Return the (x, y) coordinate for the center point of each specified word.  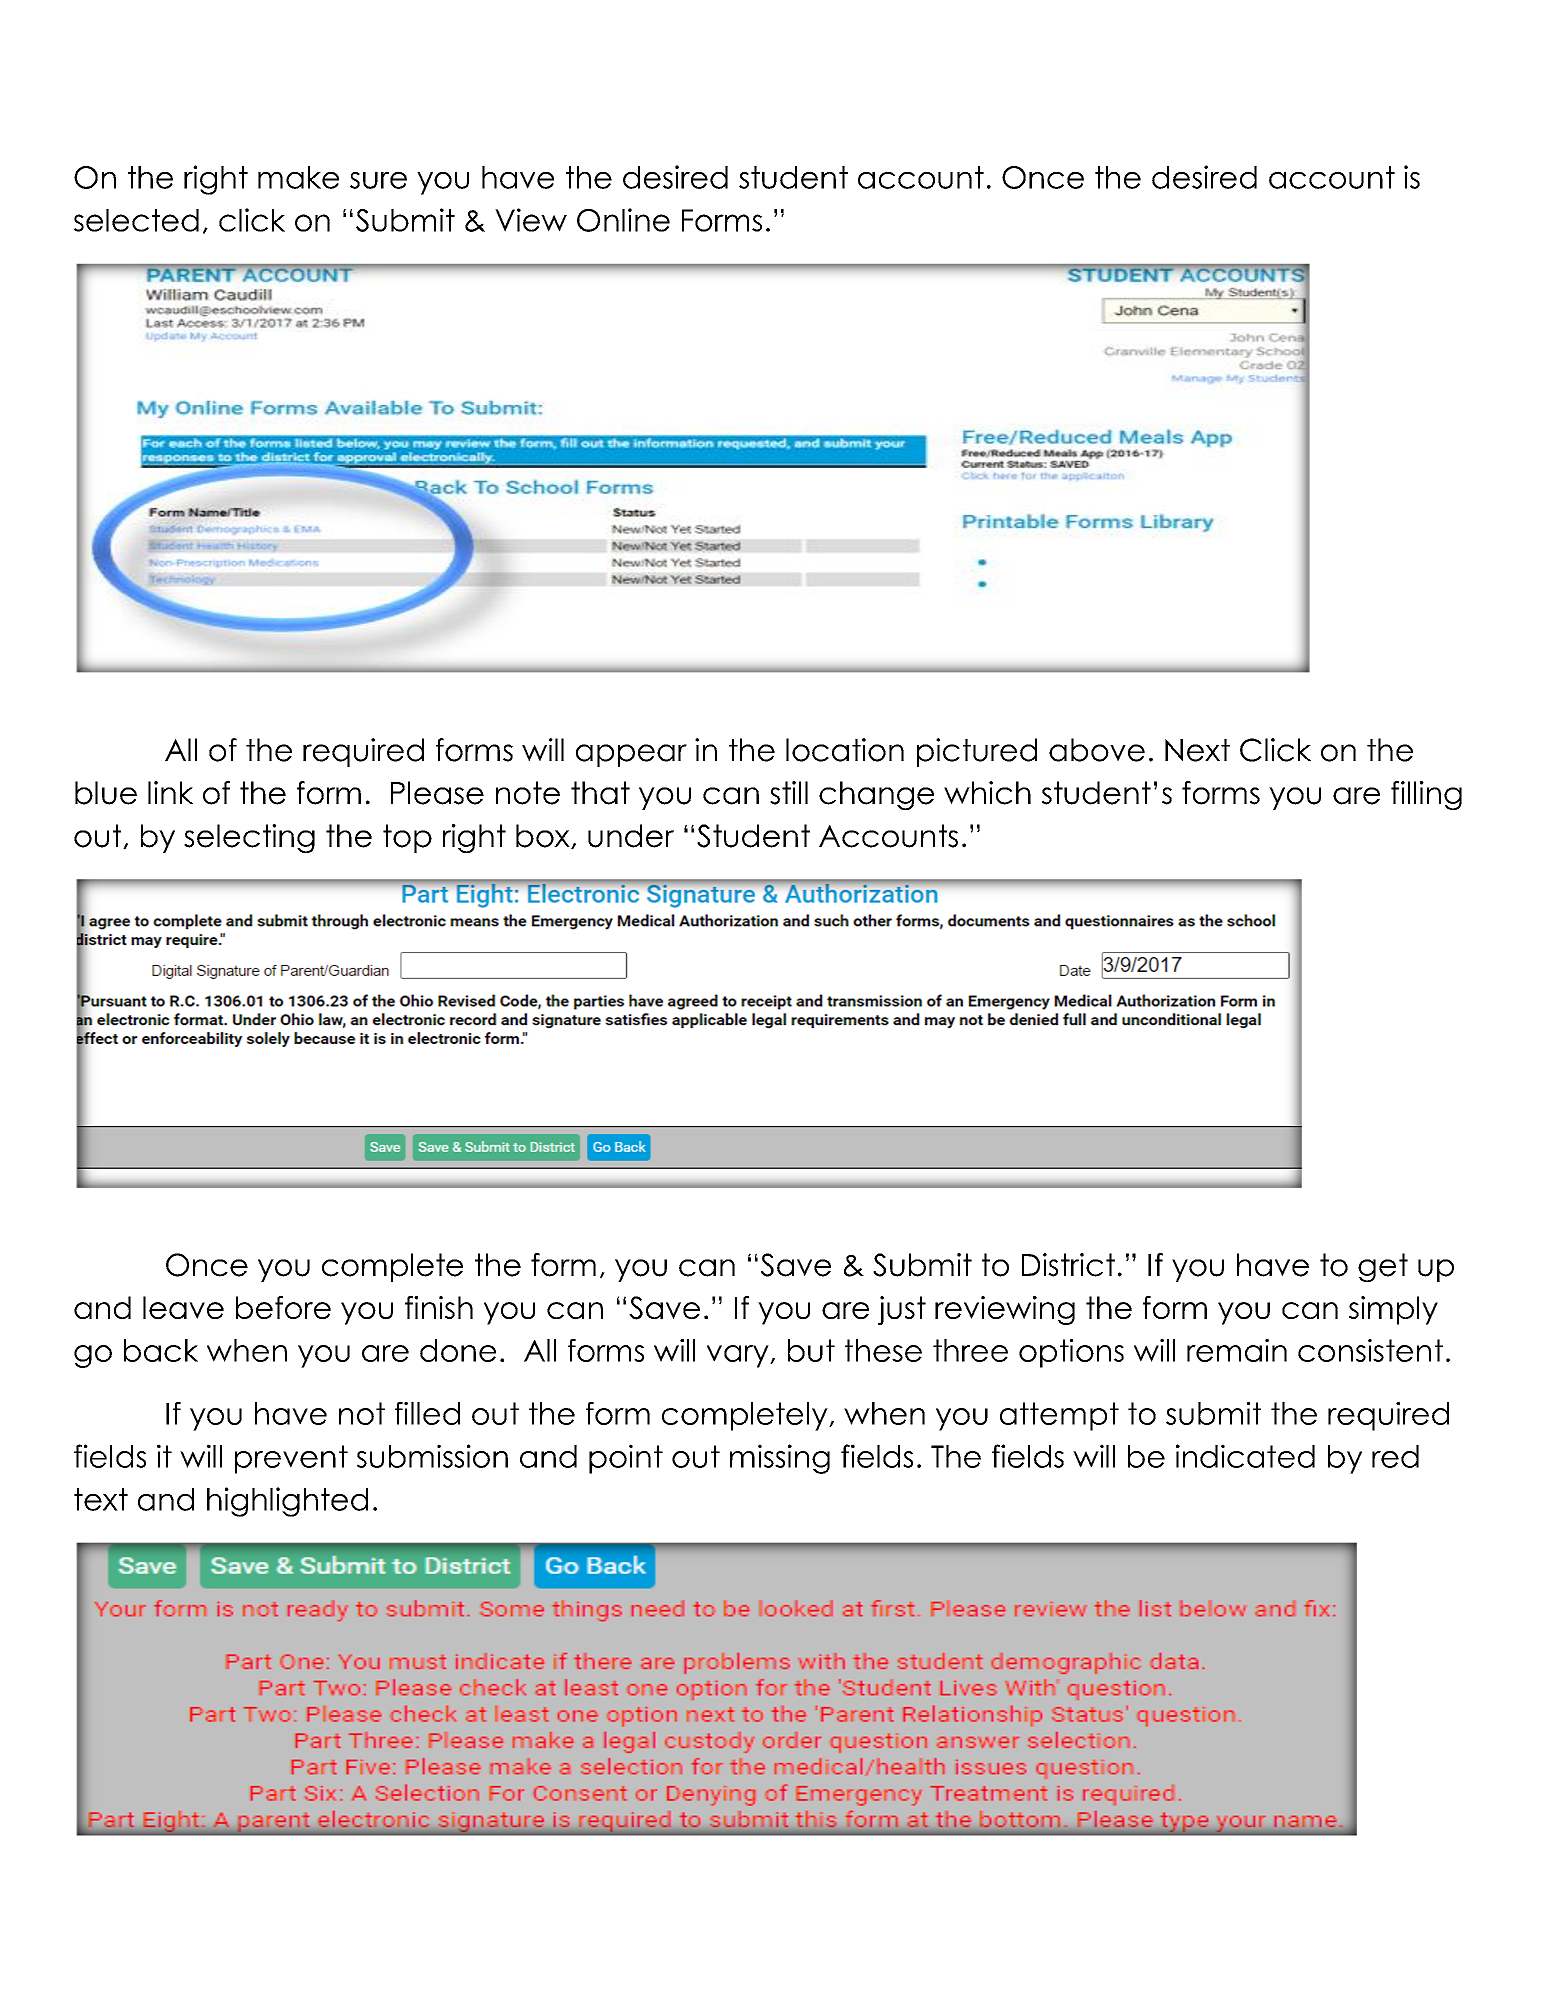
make (298, 177)
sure (378, 180)
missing (780, 1459)
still (789, 793)
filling (1426, 795)
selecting (249, 838)
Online (623, 220)
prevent (291, 1459)
